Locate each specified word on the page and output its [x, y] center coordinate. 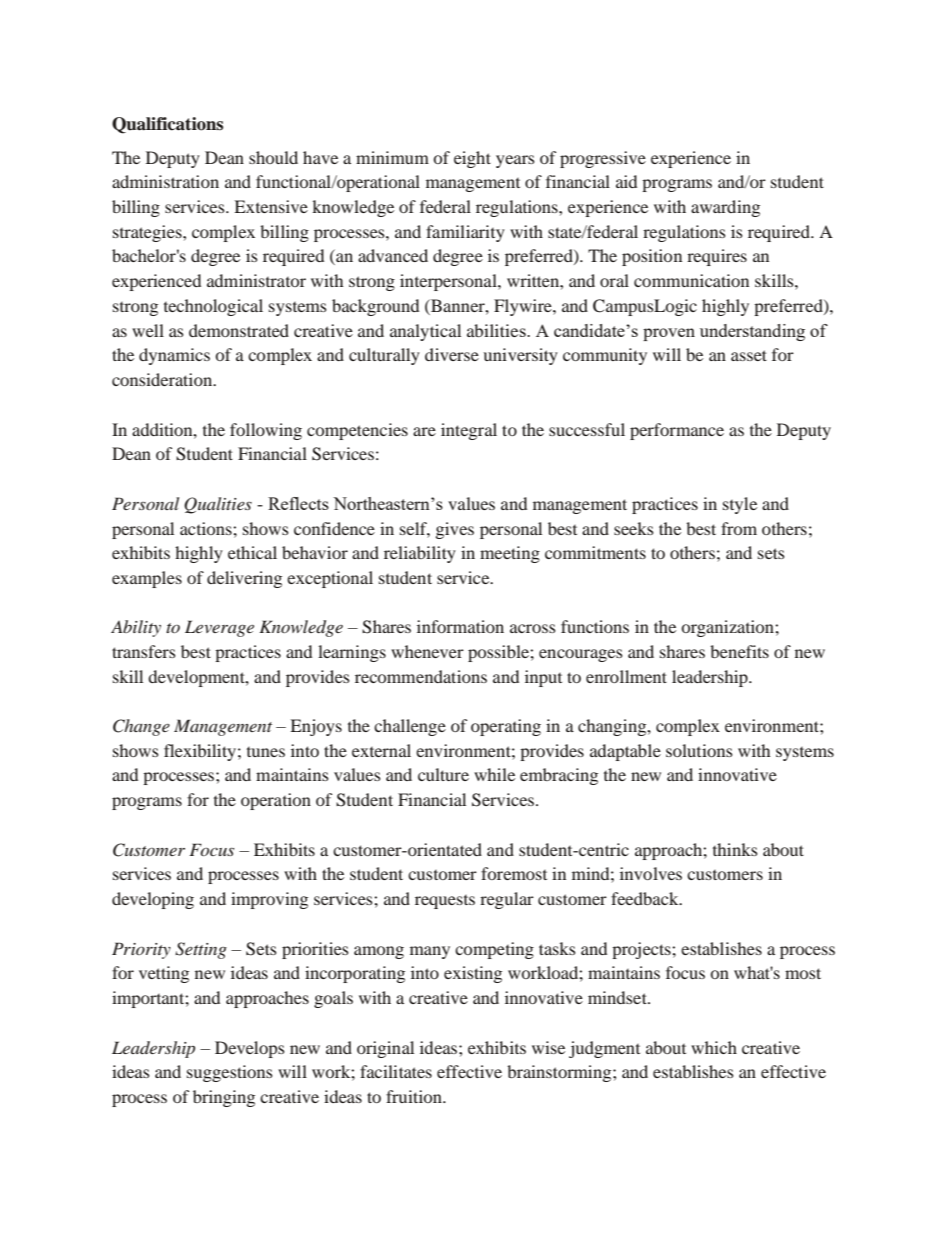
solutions [699, 750]
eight [472, 159]
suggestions [230, 1073]
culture [443, 774]
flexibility [200, 752]
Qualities [218, 505]
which [714, 1047]
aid [626, 181]
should [273, 157]
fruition [415, 1096]
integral [469, 431]
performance [677, 431]
